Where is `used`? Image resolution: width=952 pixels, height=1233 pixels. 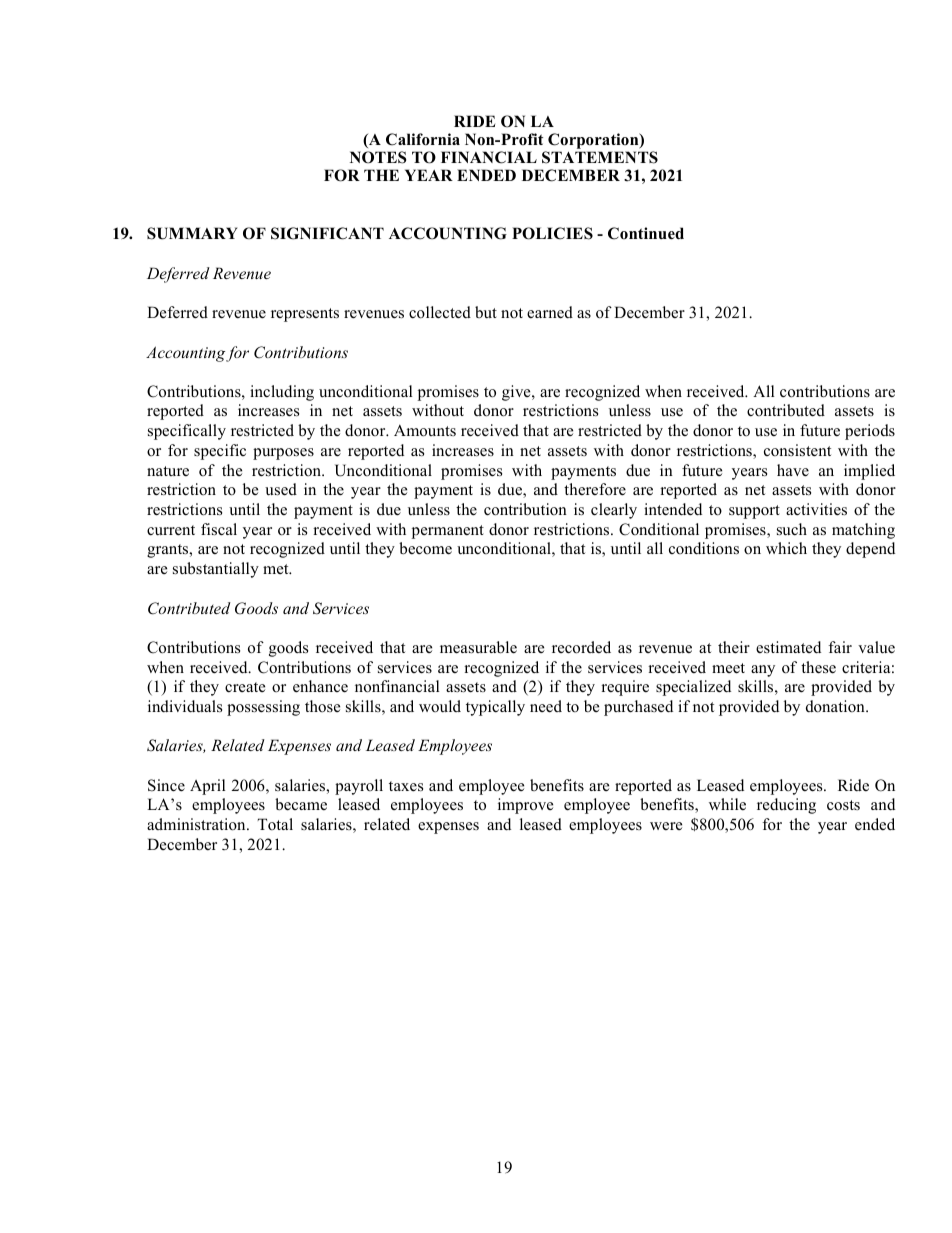
used is located at coordinates (281, 489).
